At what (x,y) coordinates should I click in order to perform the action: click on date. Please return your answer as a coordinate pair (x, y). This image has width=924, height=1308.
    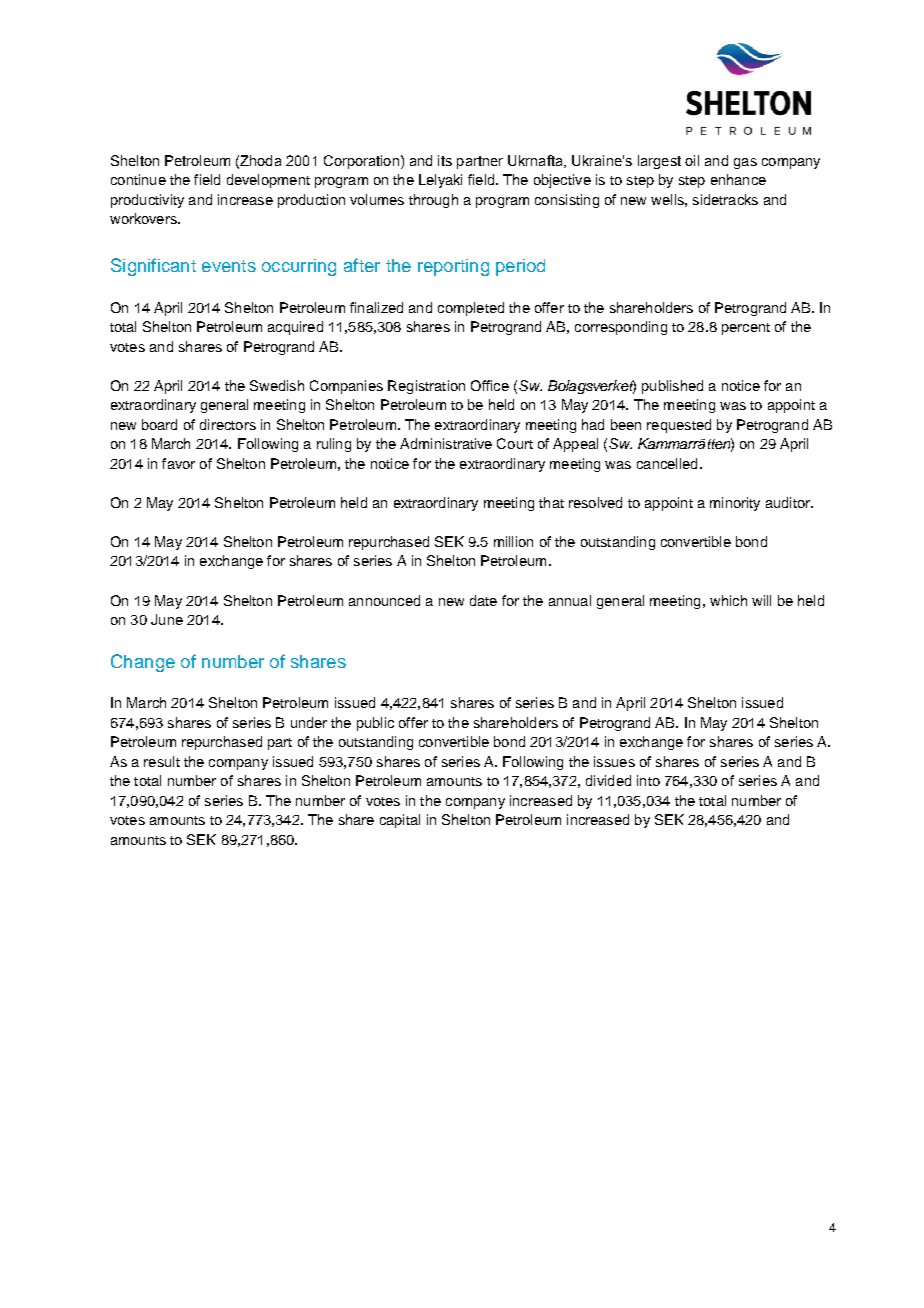
    Looking at the image, I should click on (483, 600).
